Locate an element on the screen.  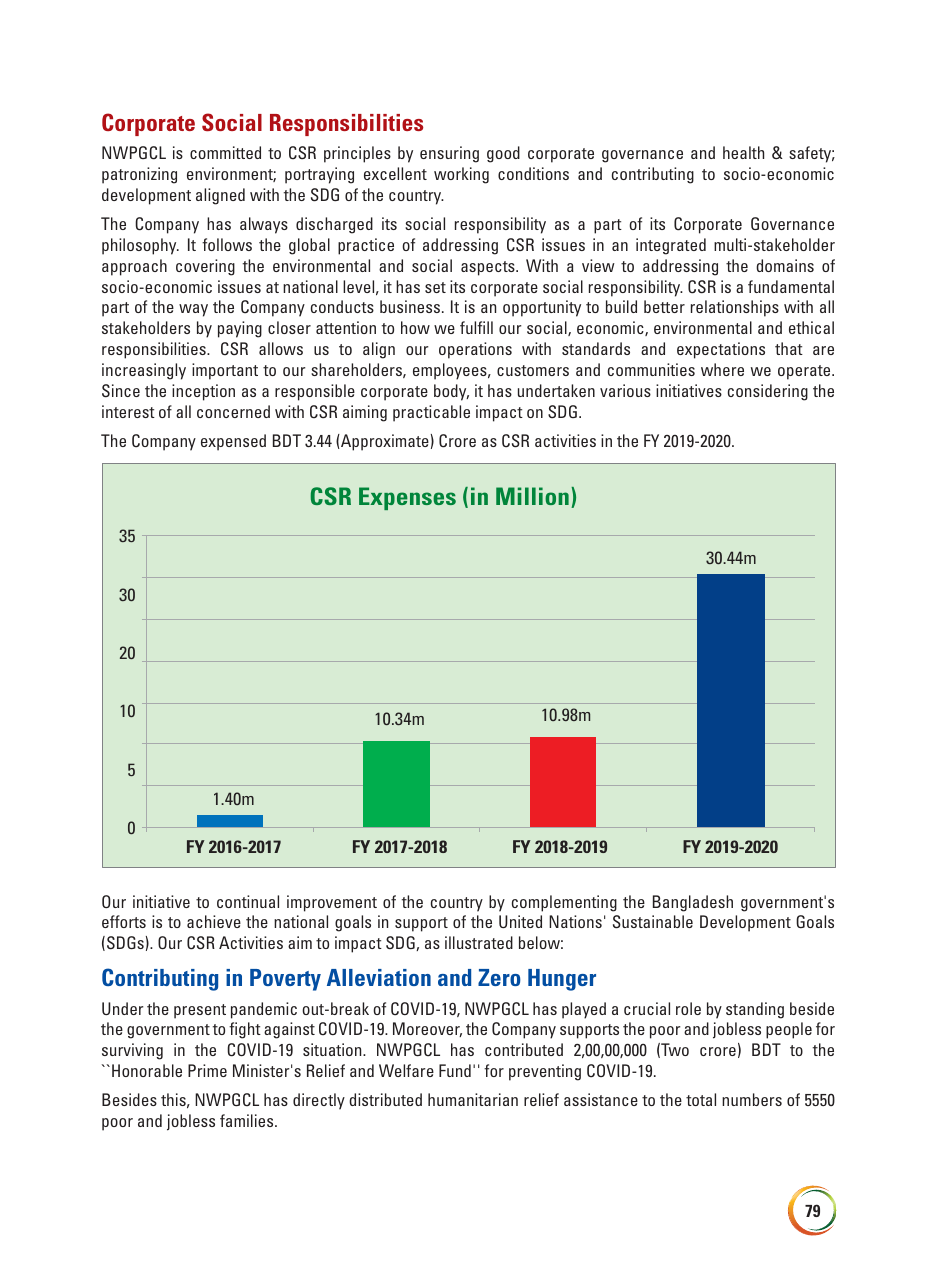
considering is located at coordinates (768, 392).
